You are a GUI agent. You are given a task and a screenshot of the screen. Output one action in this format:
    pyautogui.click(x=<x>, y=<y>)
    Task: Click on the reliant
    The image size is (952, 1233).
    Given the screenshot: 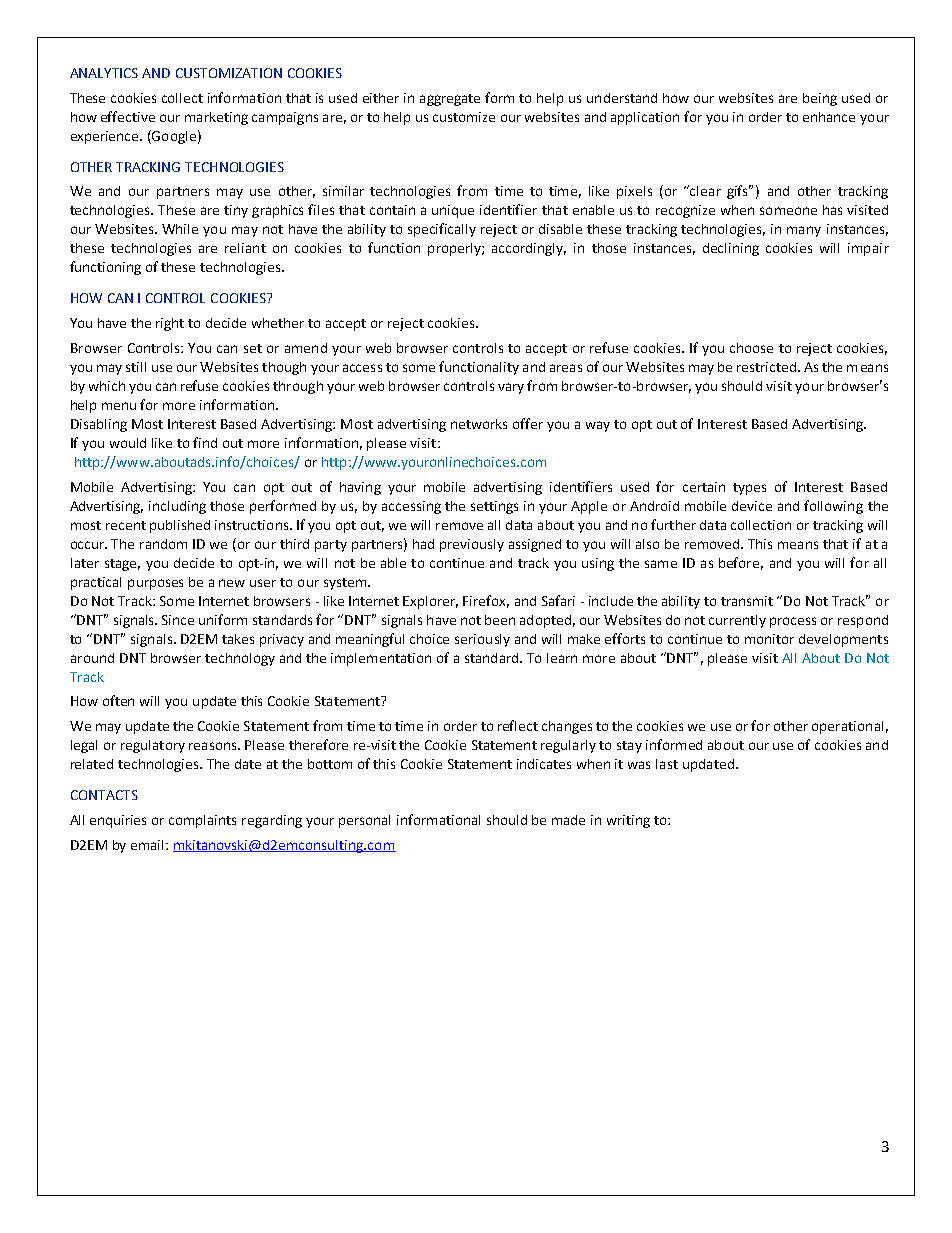 What is the action you would take?
    pyautogui.click(x=245, y=248)
